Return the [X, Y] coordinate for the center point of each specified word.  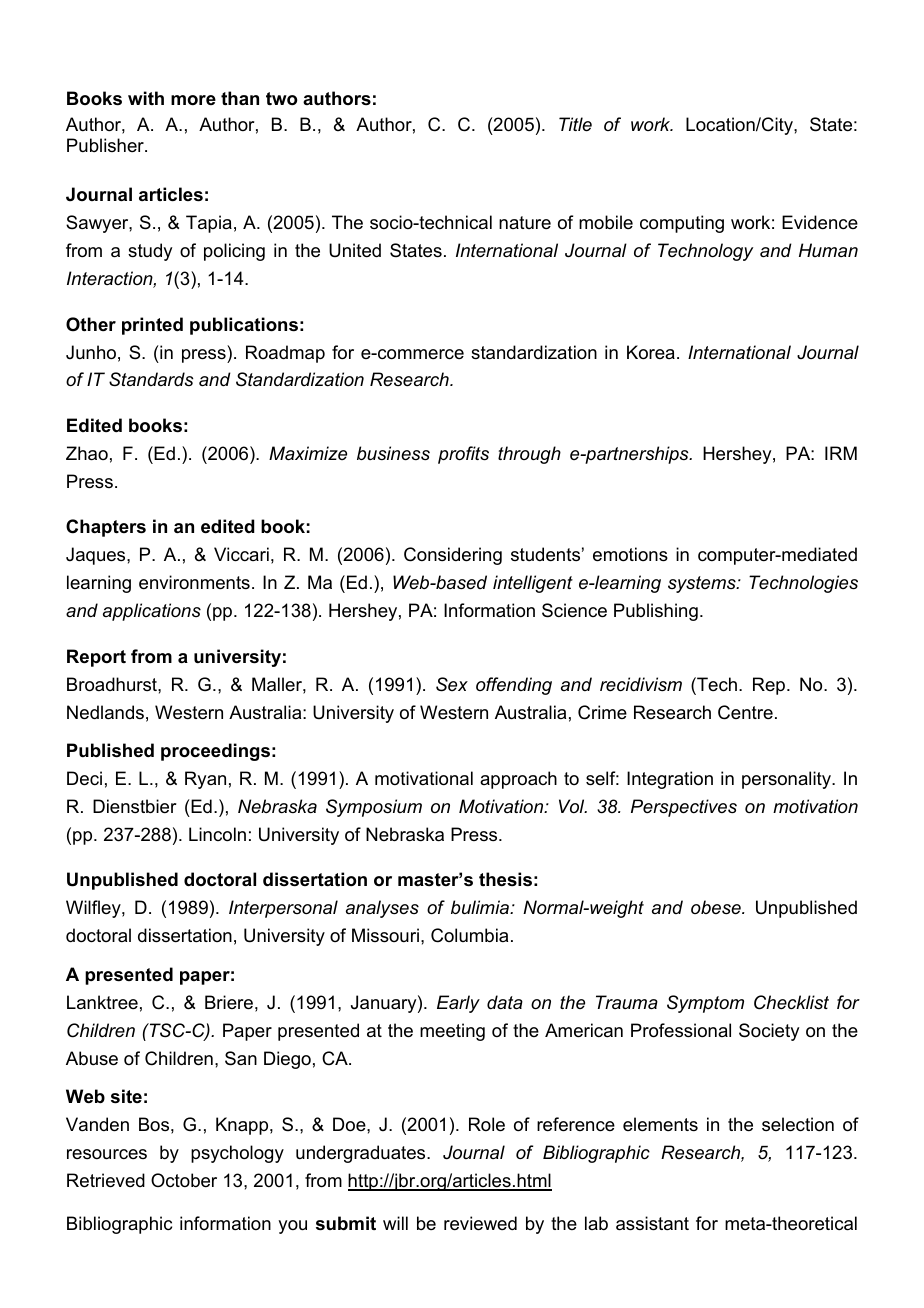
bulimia [481, 907]
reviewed [480, 1223]
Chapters [106, 528]
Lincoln [217, 834]
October [184, 1180]
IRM [841, 453]
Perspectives [684, 808]
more [193, 100]
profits [463, 455]
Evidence [820, 222]
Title [575, 124]
